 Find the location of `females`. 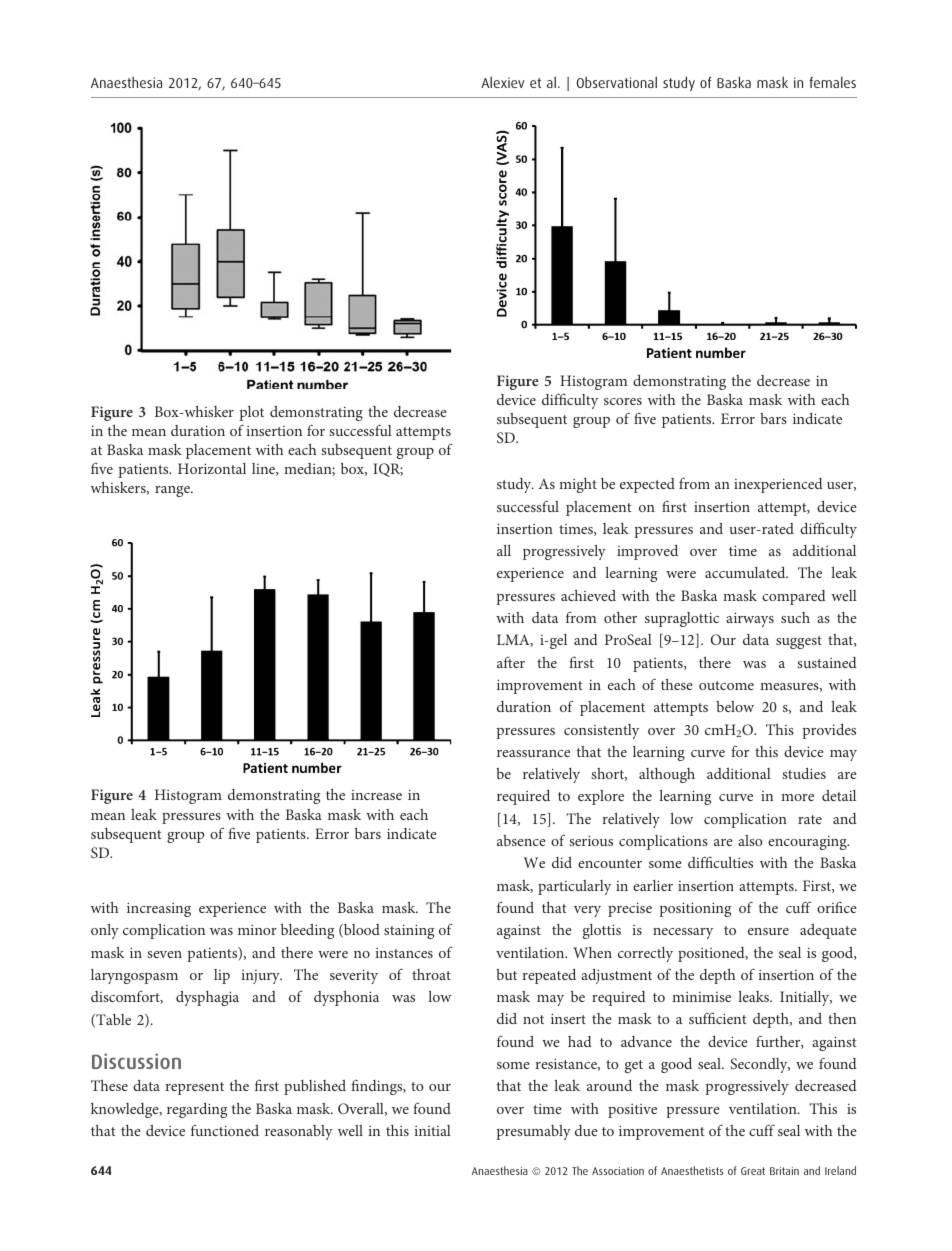

females is located at coordinates (832, 82).
